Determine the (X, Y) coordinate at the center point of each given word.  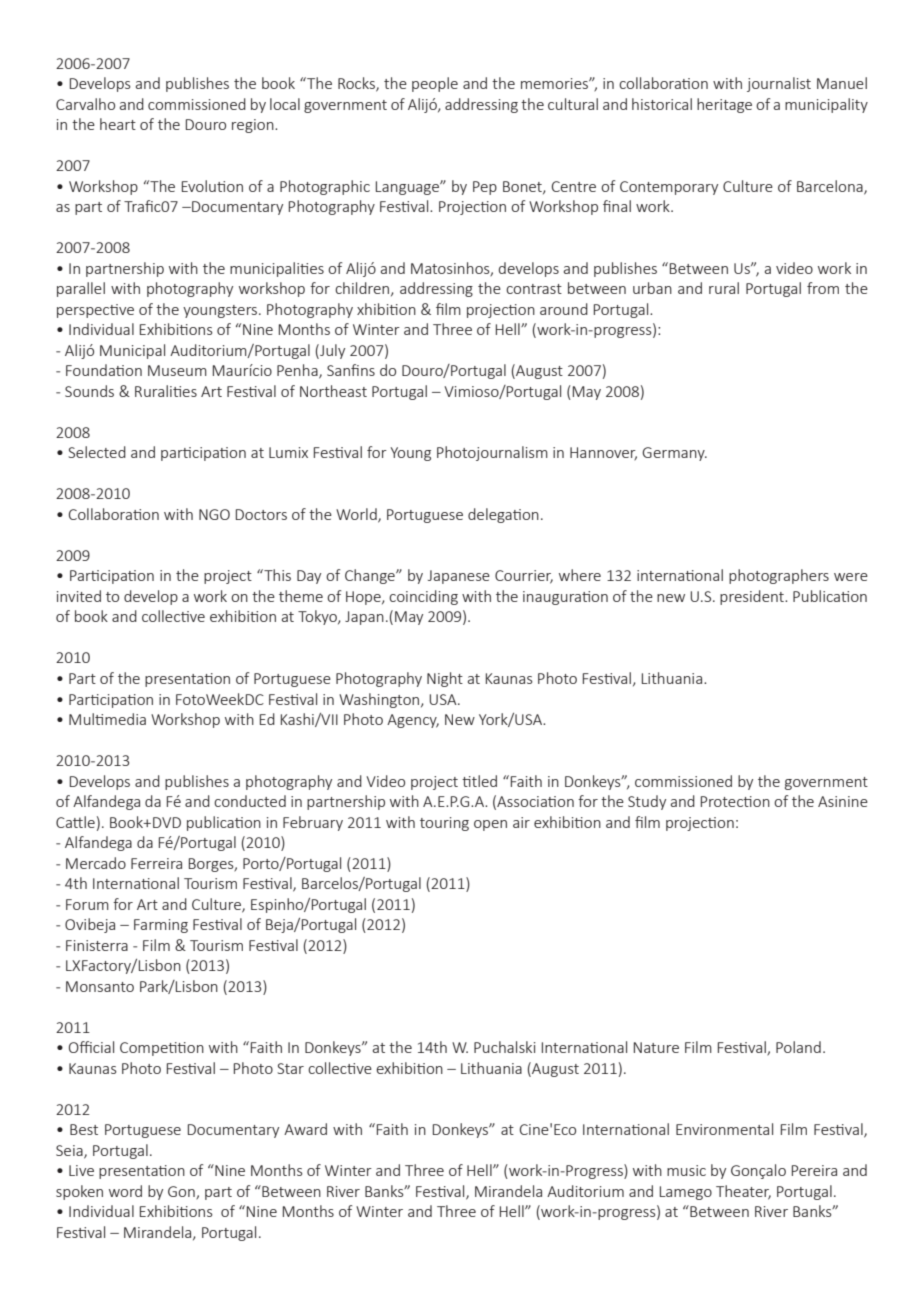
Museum (177, 370)
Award (305, 1129)
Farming (161, 926)
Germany (674, 454)
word (125, 1191)
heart (118, 124)
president (753, 597)
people (435, 84)
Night (445, 679)
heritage (724, 105)
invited (79, 596)
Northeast (333, 391)
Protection (735, 801)
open (490, 825)
